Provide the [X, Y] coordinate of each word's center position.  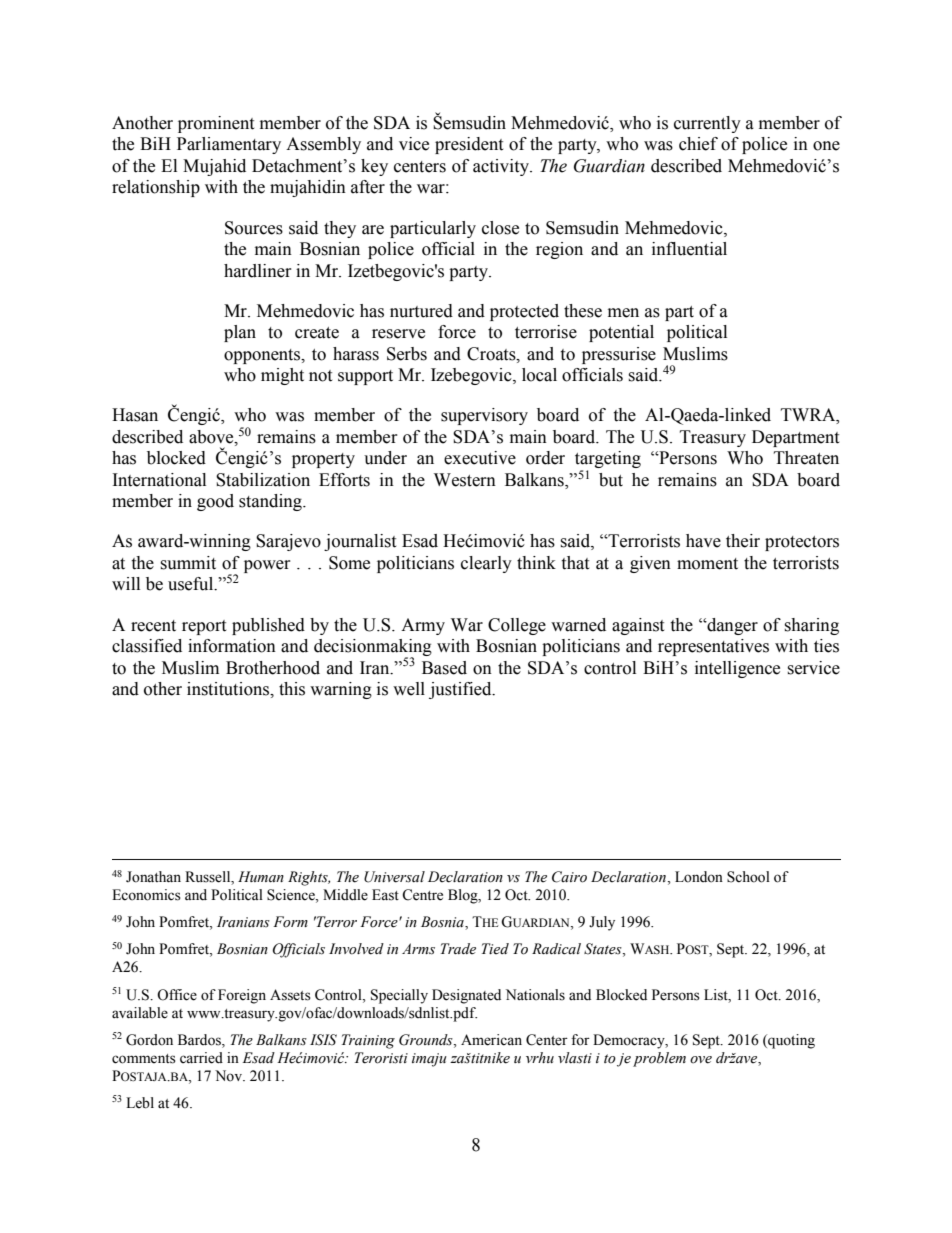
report [204, 627]
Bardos [200, 1041]
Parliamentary [229, 145]
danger [731, 626]
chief [698, 144]
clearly [486, 564]
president [469, 145]
